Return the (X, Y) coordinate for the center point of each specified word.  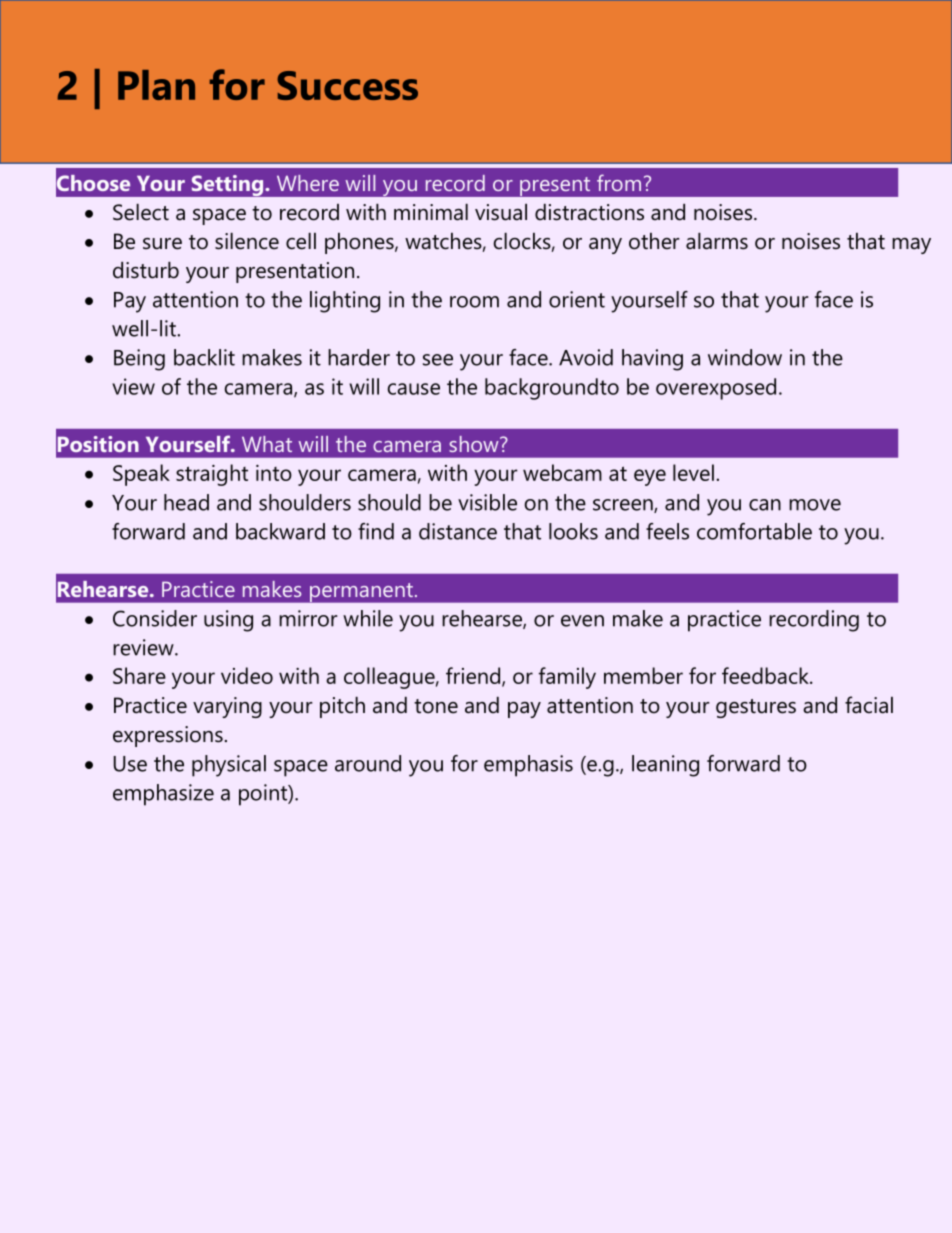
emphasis (528, 766)
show (475, 444)
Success (347, 85)
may (911, 246)
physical (229, 766)
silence (247, 241)
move (815, 505)
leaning (665, 766)
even (582, 621)
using (228, 621)
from (619, 182)
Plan (156, 85)
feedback (766, 675)
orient (577, 299)
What (267, 444)
